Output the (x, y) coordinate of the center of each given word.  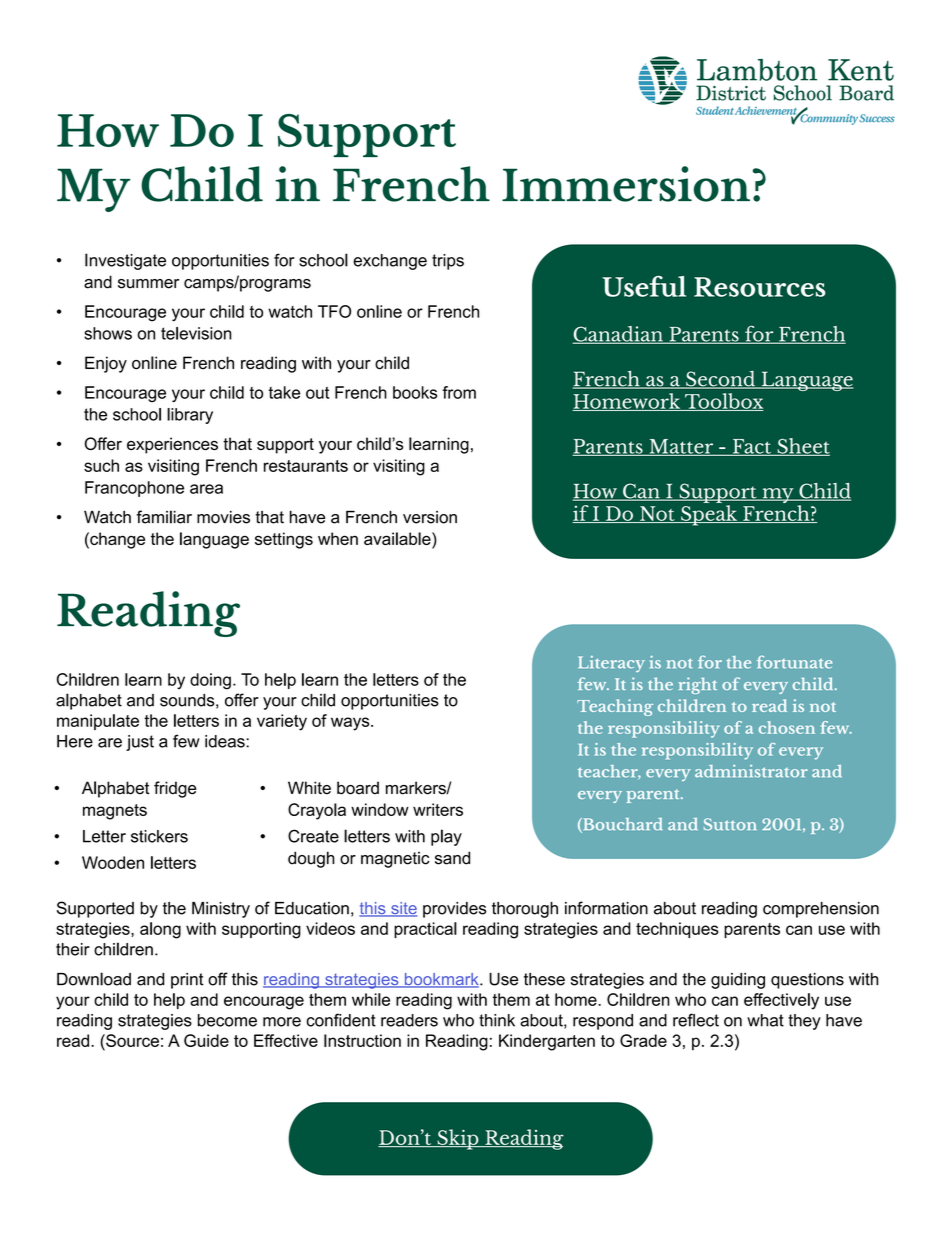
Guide (206, 1040)
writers (438, 809)
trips (448, 262)
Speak (709, 515)
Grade (643, 1040)
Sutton (730, 824)
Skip (458, 1139)
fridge (175, 789)
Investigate (125, 261)
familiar (164, 517)
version (430, 517)
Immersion (626, 184)
